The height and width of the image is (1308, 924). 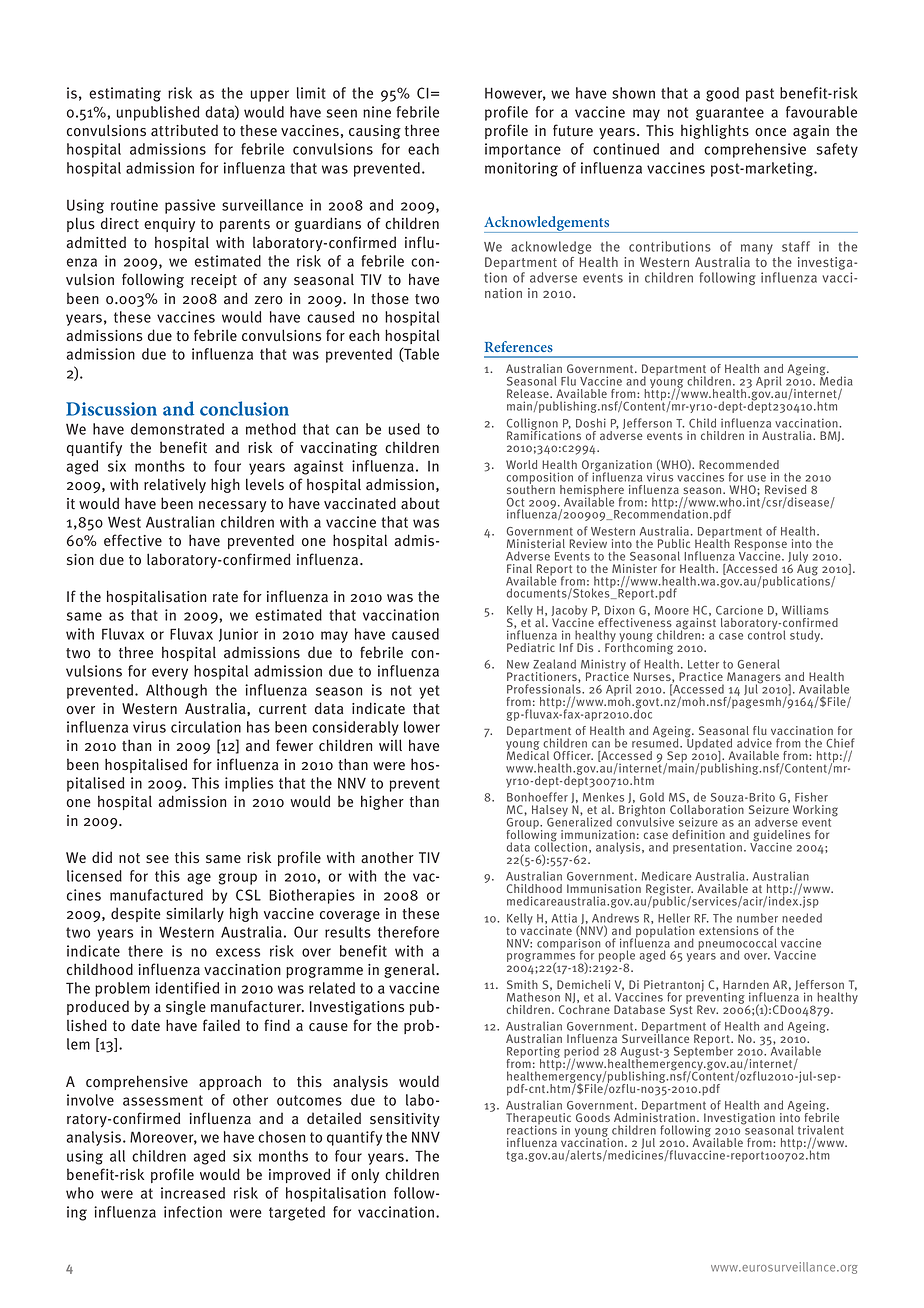 What do you see at coordinates (193, 1193) in the image?
I see `increased` at bounding box center [193, 1193].
